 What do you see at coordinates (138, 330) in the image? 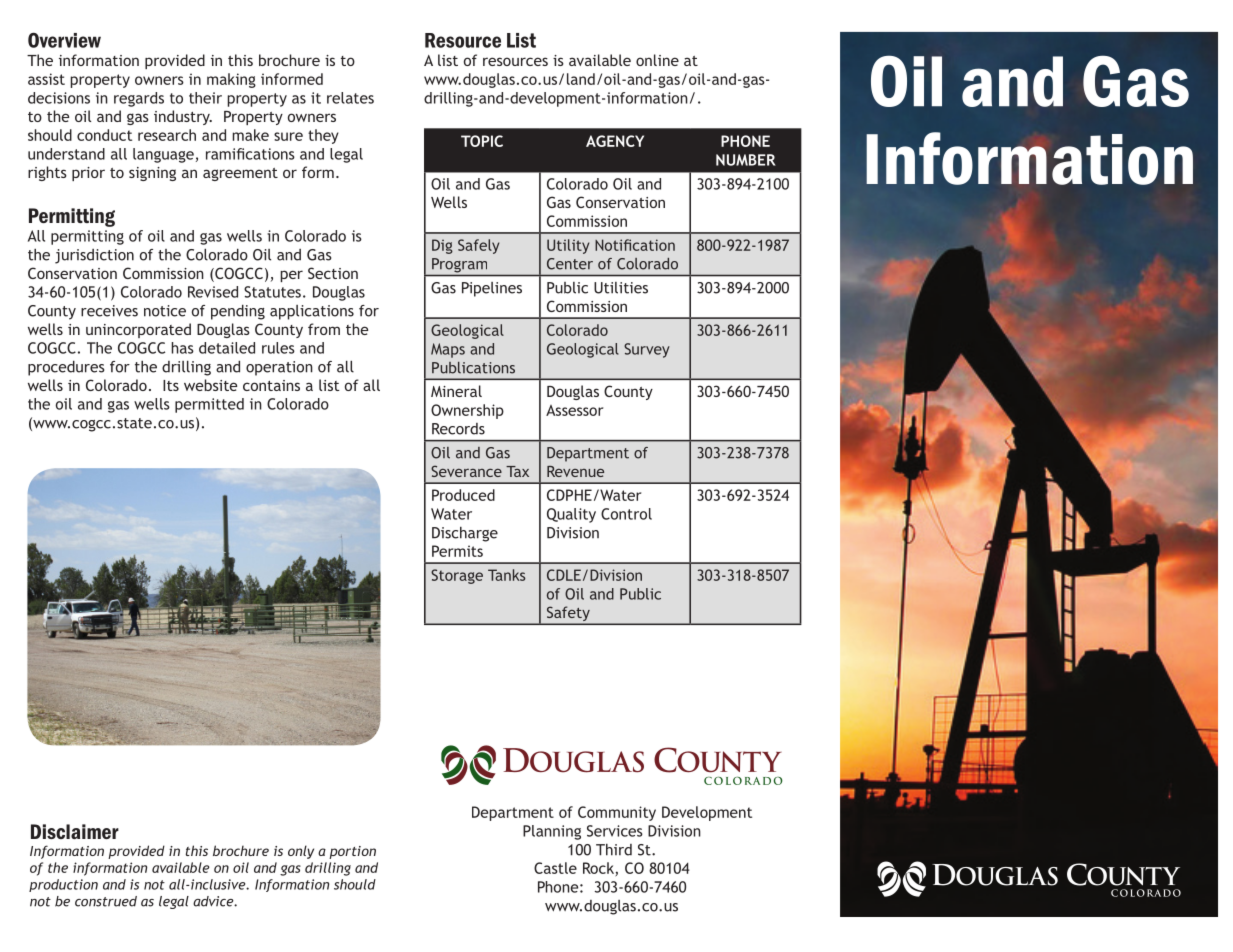
I see `unincorporated` at bounding box center [138, 330].
